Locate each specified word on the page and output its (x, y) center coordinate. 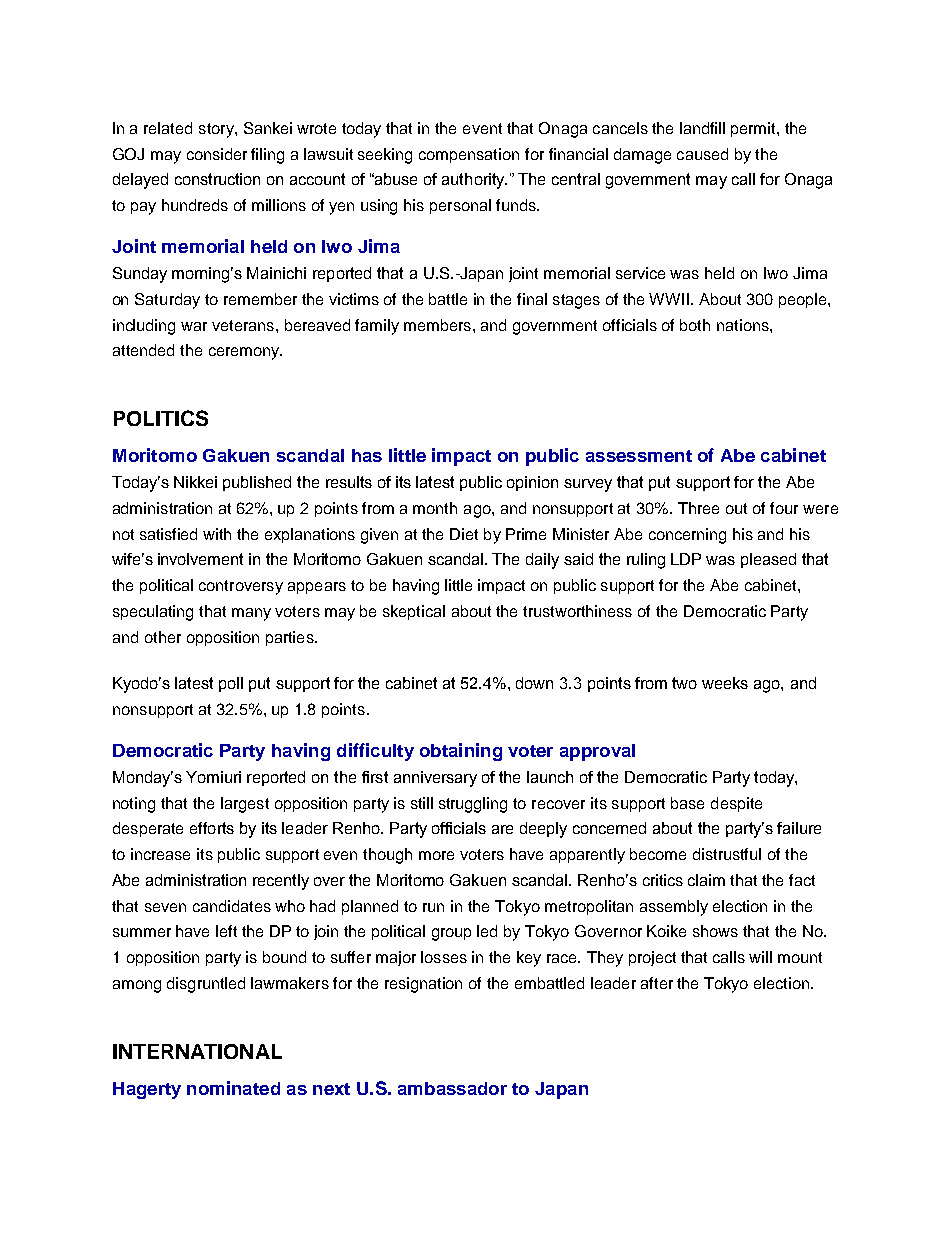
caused (702, 154)
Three (698, 508)
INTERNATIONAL (197, 1051)
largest (245, 805)
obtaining (461, 752)
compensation (469, 155)
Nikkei (195, 482)
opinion (532, 483)
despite (736, 804)
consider (217, 154)
